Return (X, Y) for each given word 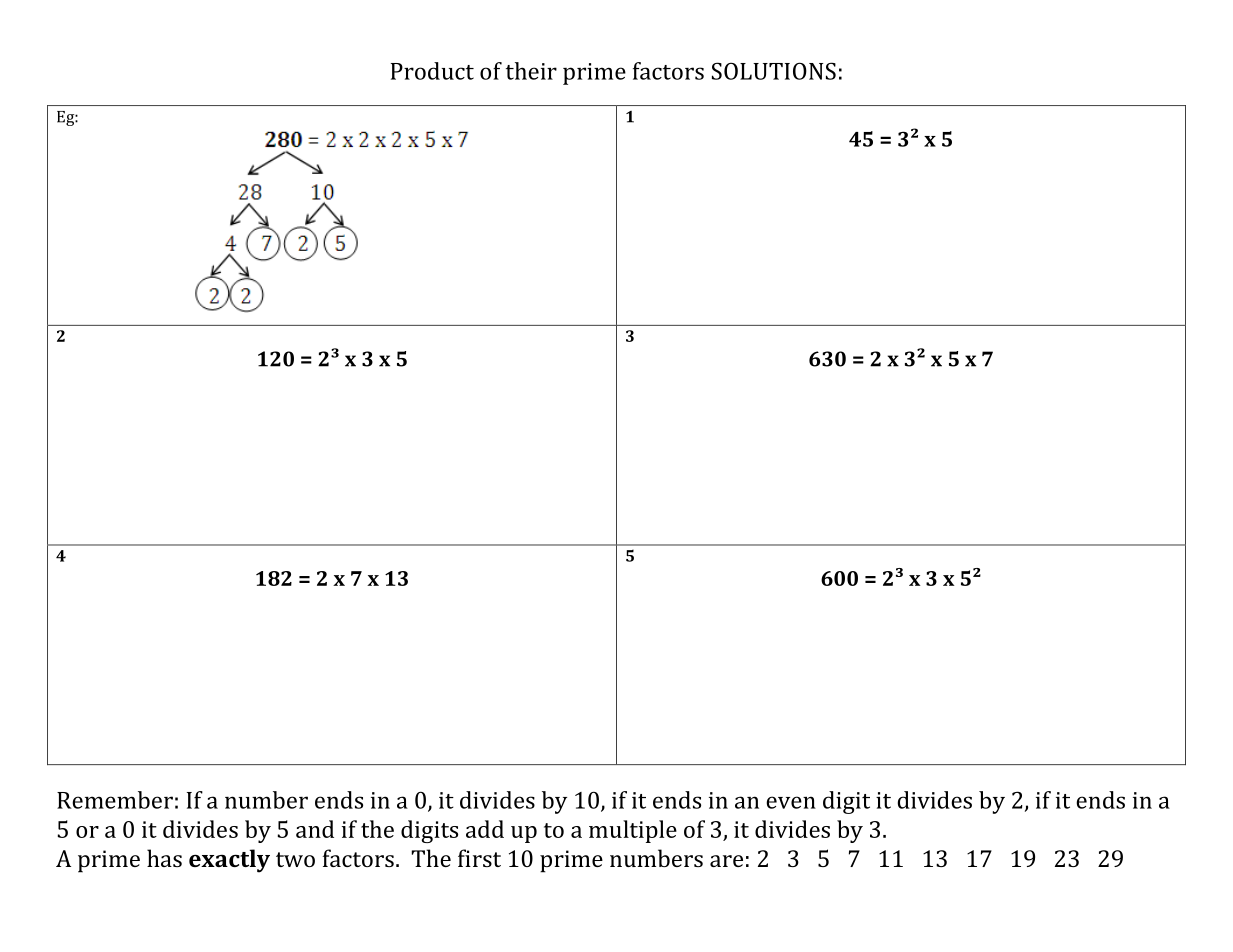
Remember (115, 800)
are (726, 861)
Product (432, 71)
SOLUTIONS (774, 71)
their (531, 71)
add (485, 829)
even (791, 802)
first (479, 858)
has (164, 858)
